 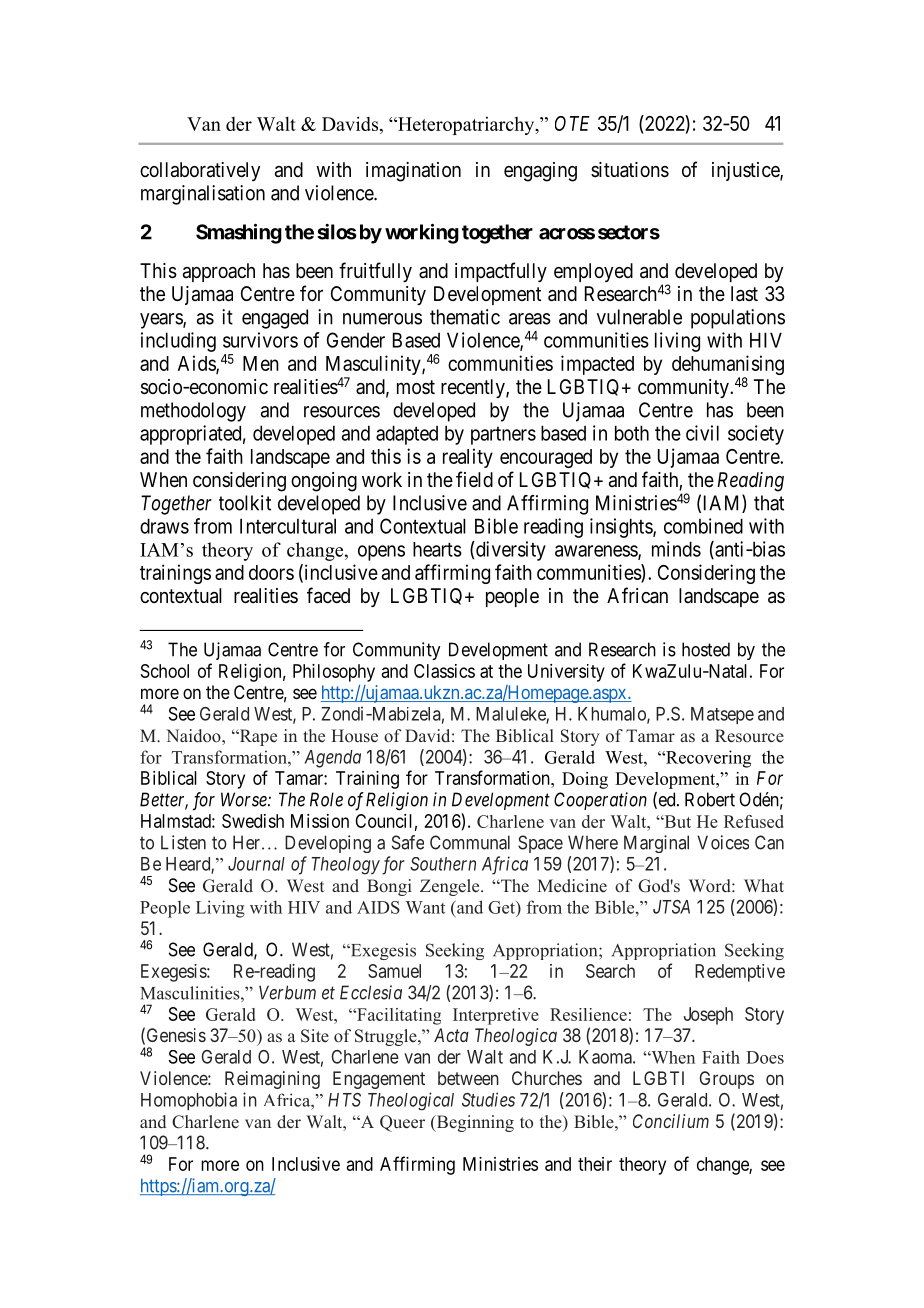 What do you see at coordinates (726, 1080) in the screenshot?
I see `Groups` at bounding box center [726, 1080].
